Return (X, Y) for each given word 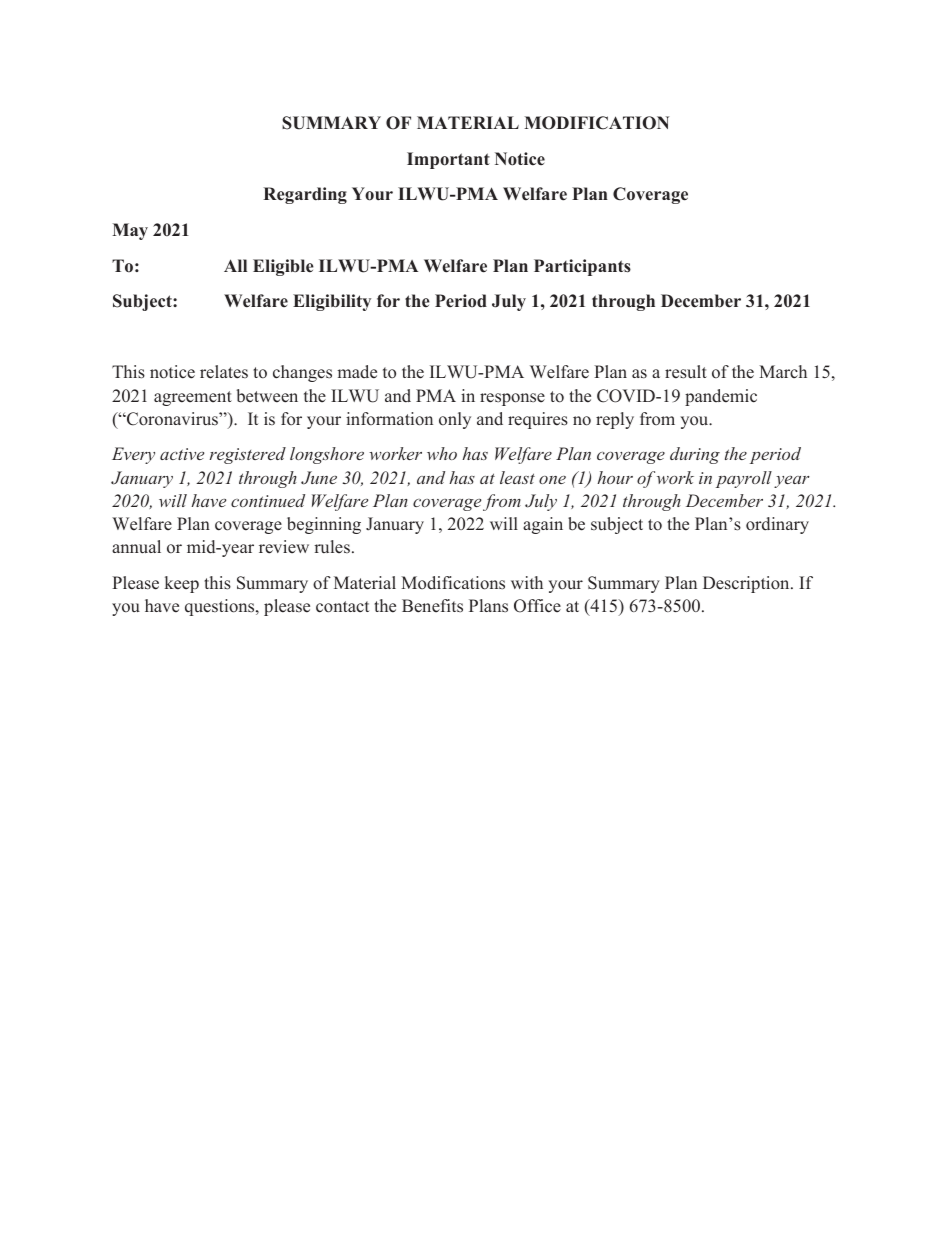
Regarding (305, 195)
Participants (582, 267)
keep (182, 584)
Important (448, 160)
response (512, 399)
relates (224, 372)
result (686, 372)
